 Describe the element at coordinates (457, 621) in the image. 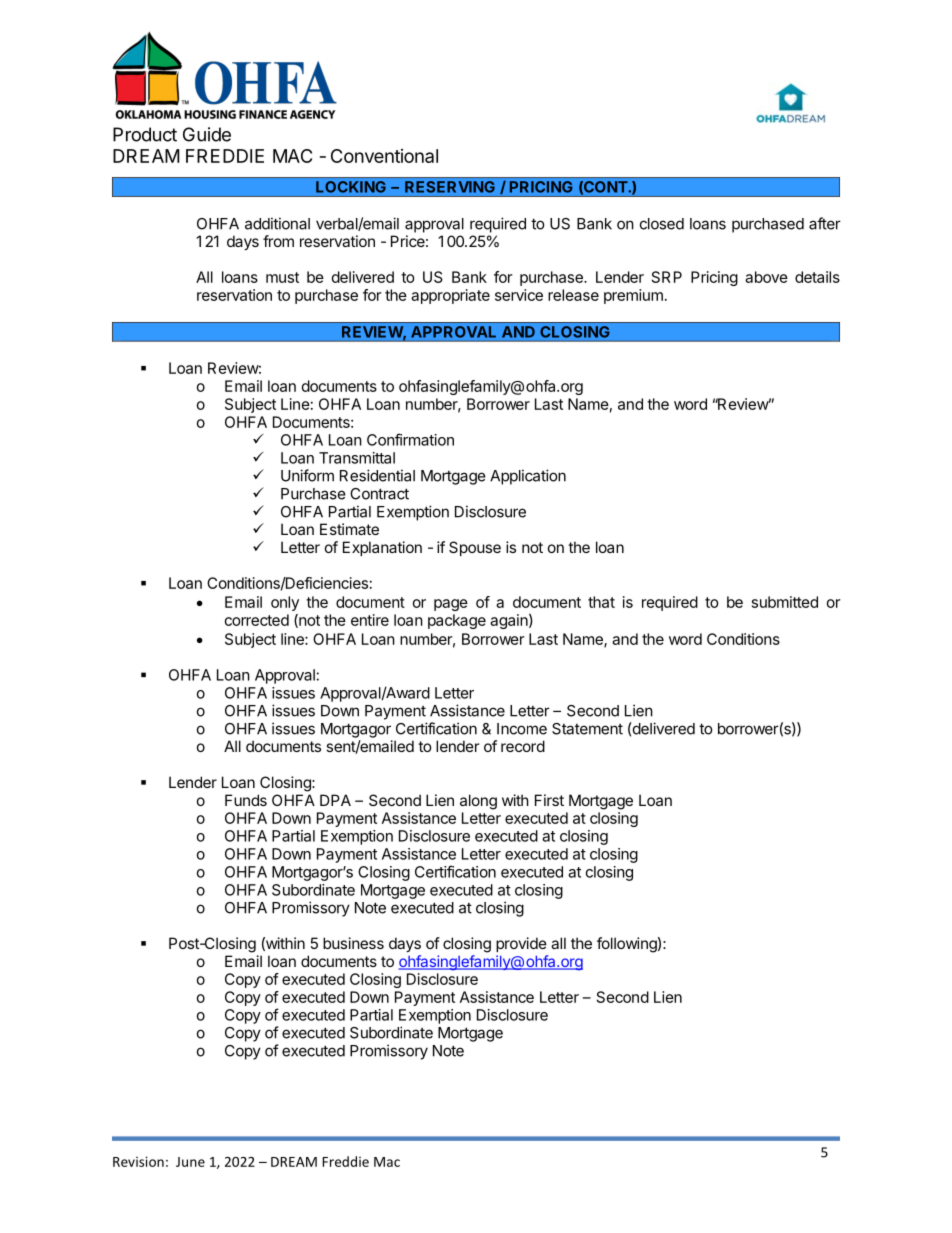

I see `package` at that location.
